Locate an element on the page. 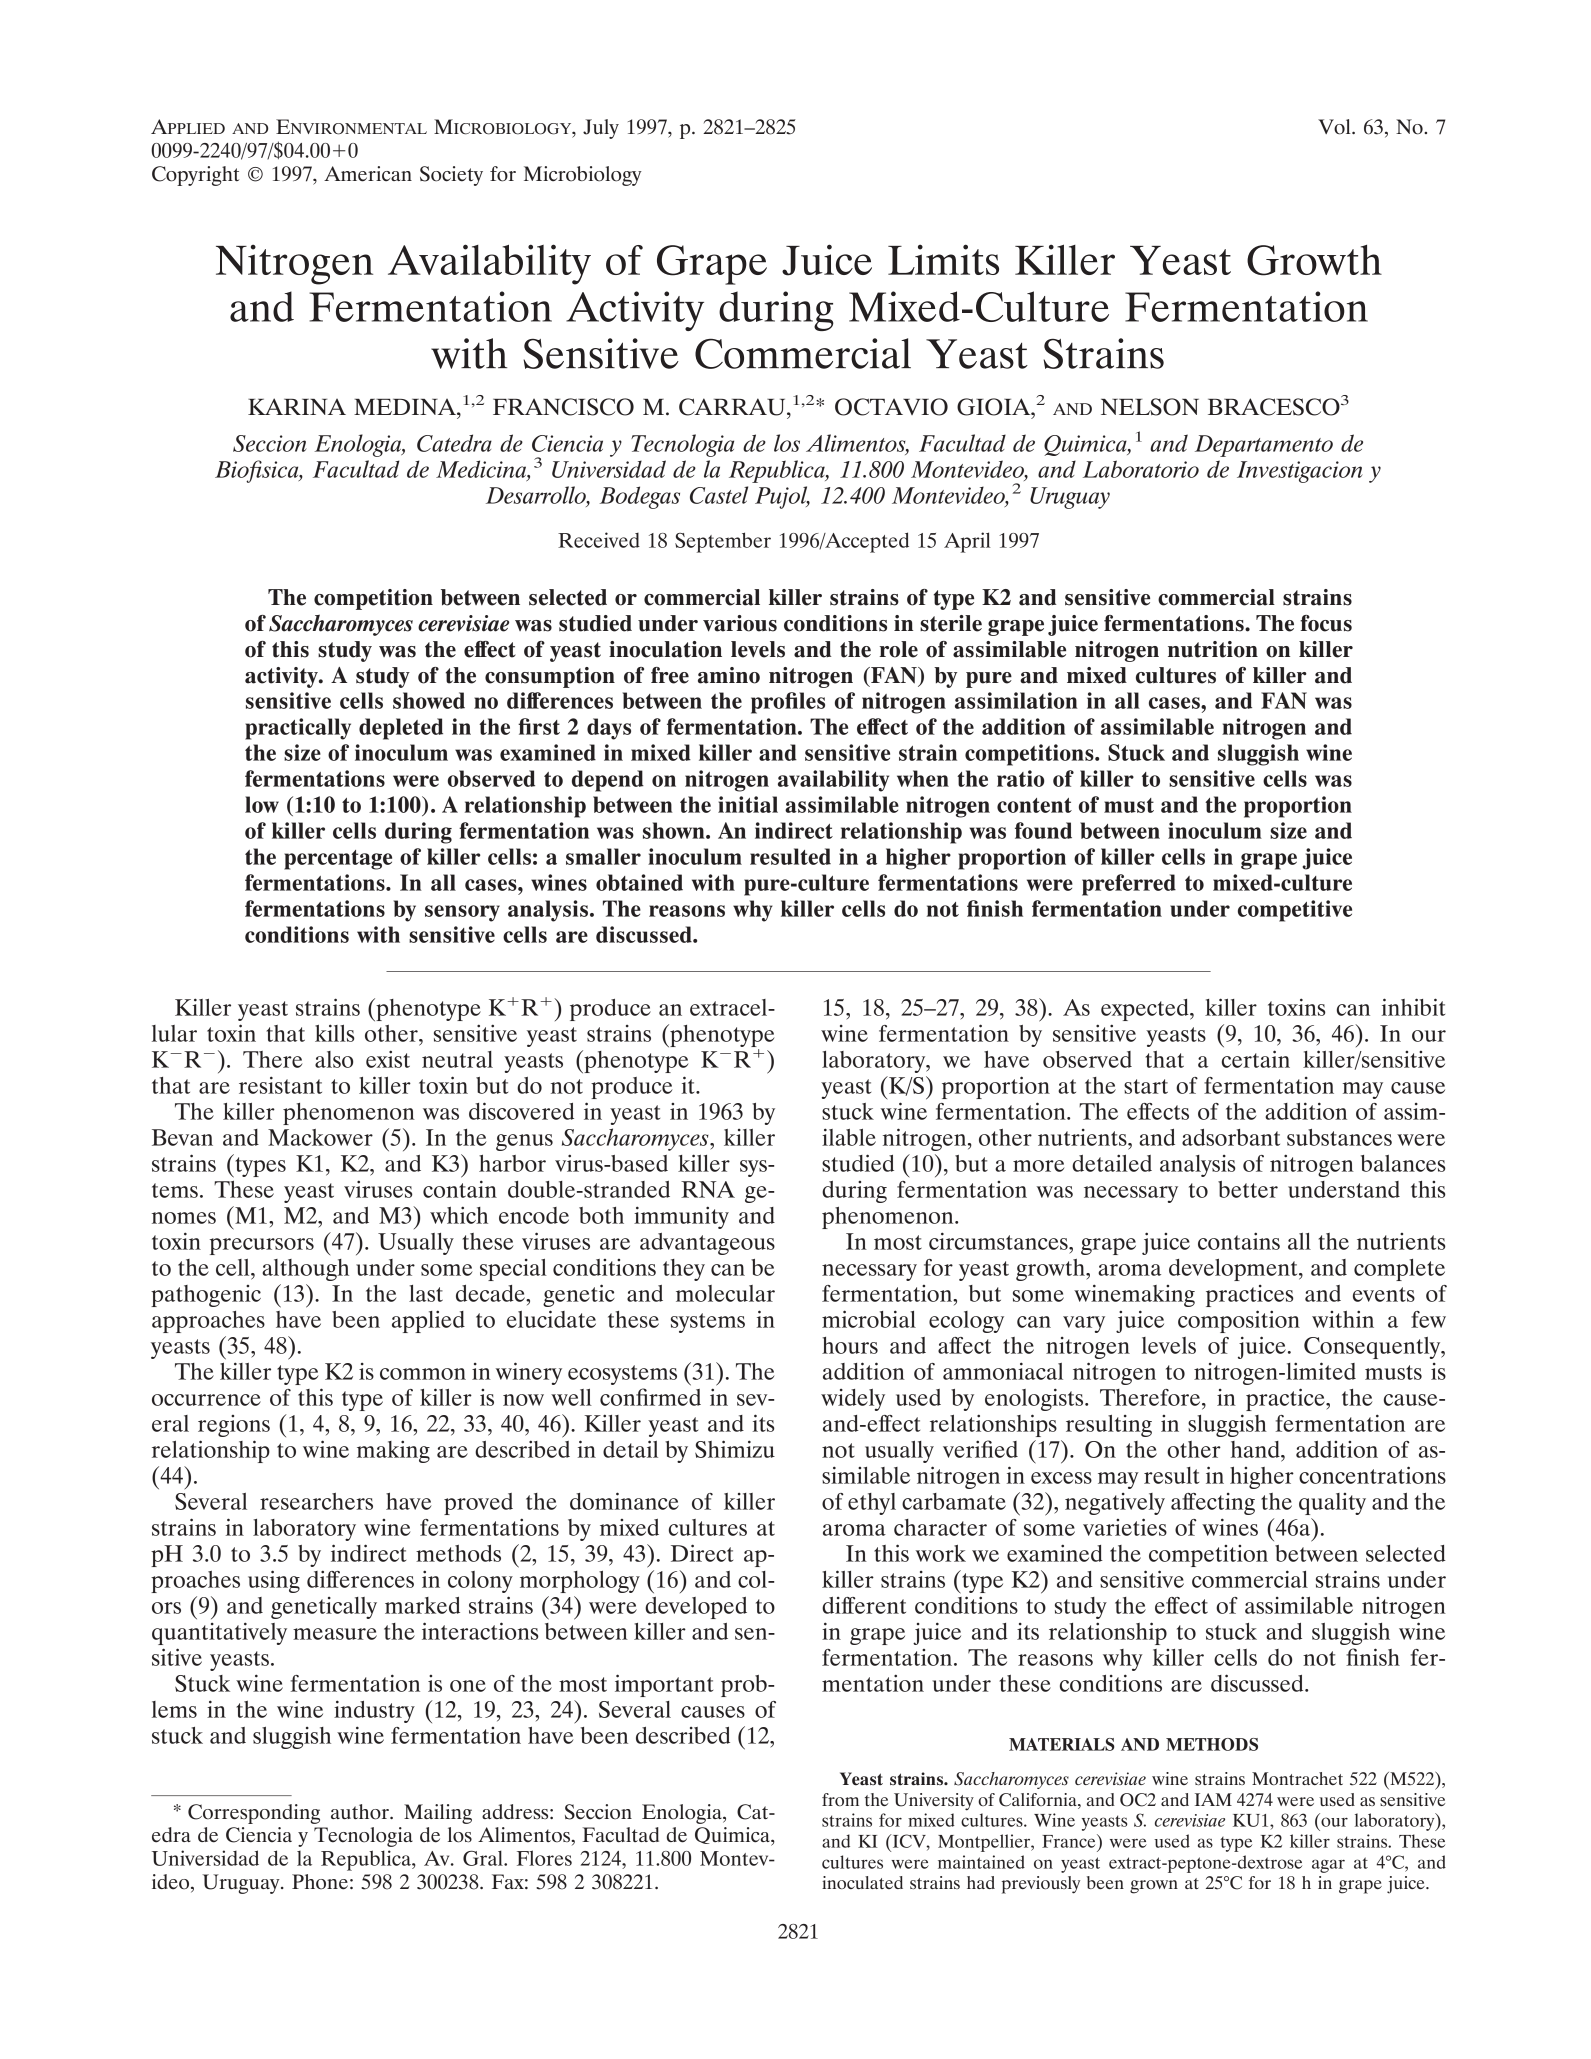  author is located at coordinates (361, 1812).
